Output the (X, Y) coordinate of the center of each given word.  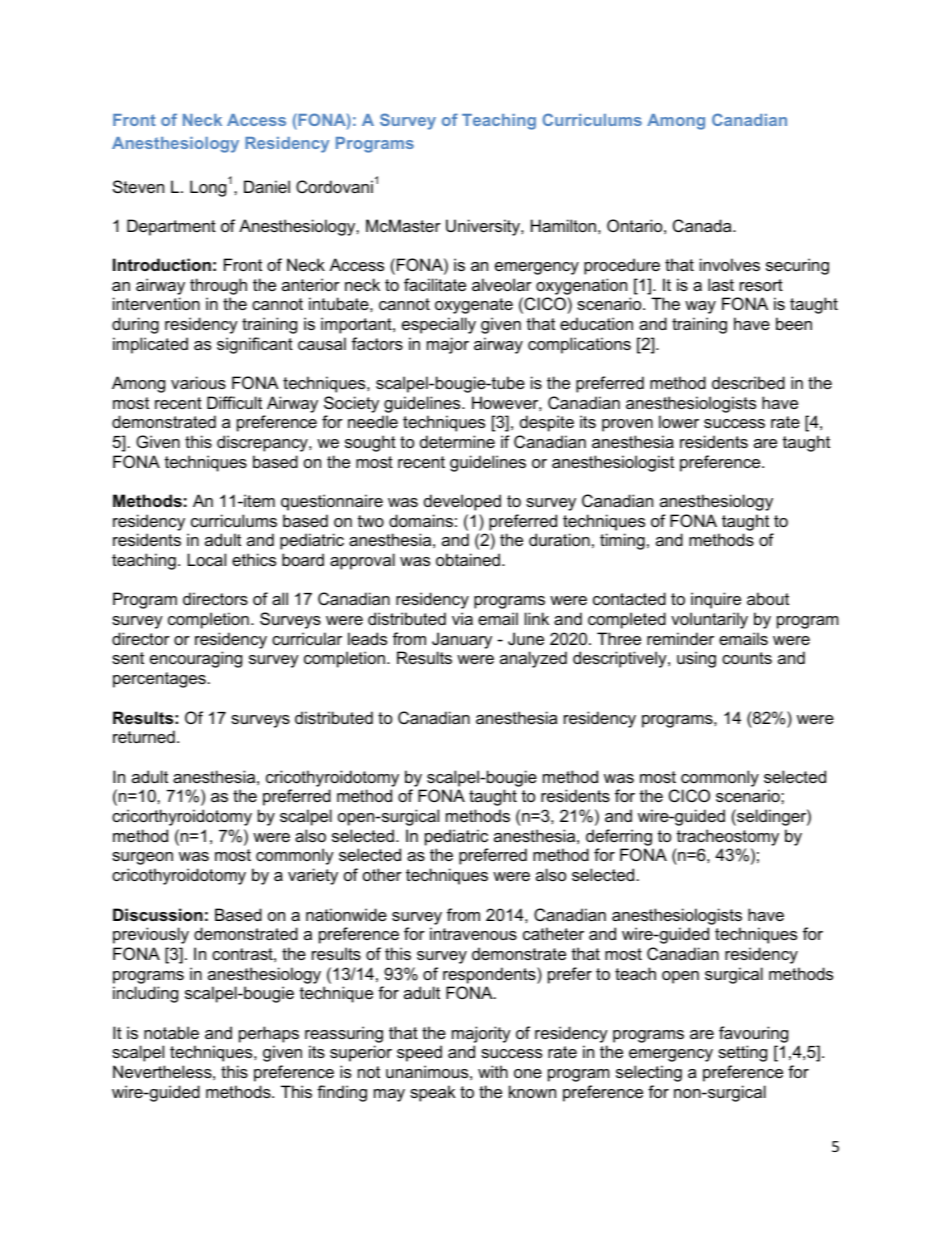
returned (144, 736)
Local (206, 559)
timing (622, 541)
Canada (703, 225)
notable (171, 1032)
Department (171, 227)
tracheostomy (728, 837)
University (484, 227)
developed (462, 502)
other (382, 874)
